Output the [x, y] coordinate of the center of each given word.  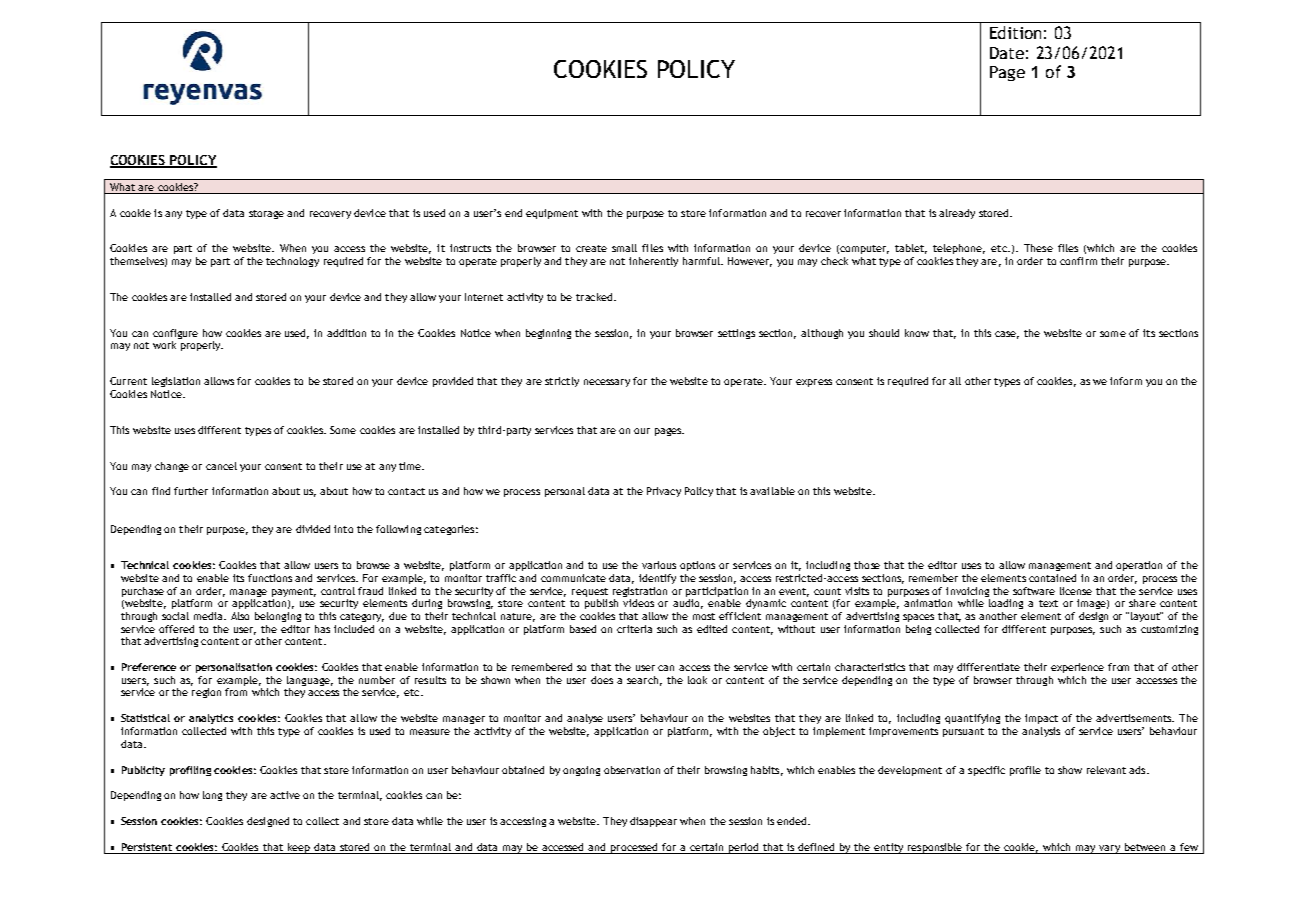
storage [266, 214]
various [659, 565]
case [1007, 335]
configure [175, 334]
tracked [595, 297]
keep [298, 848]
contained [1052, 578]
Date [1007, 53]
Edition [1015, 32]
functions [270, 578]
